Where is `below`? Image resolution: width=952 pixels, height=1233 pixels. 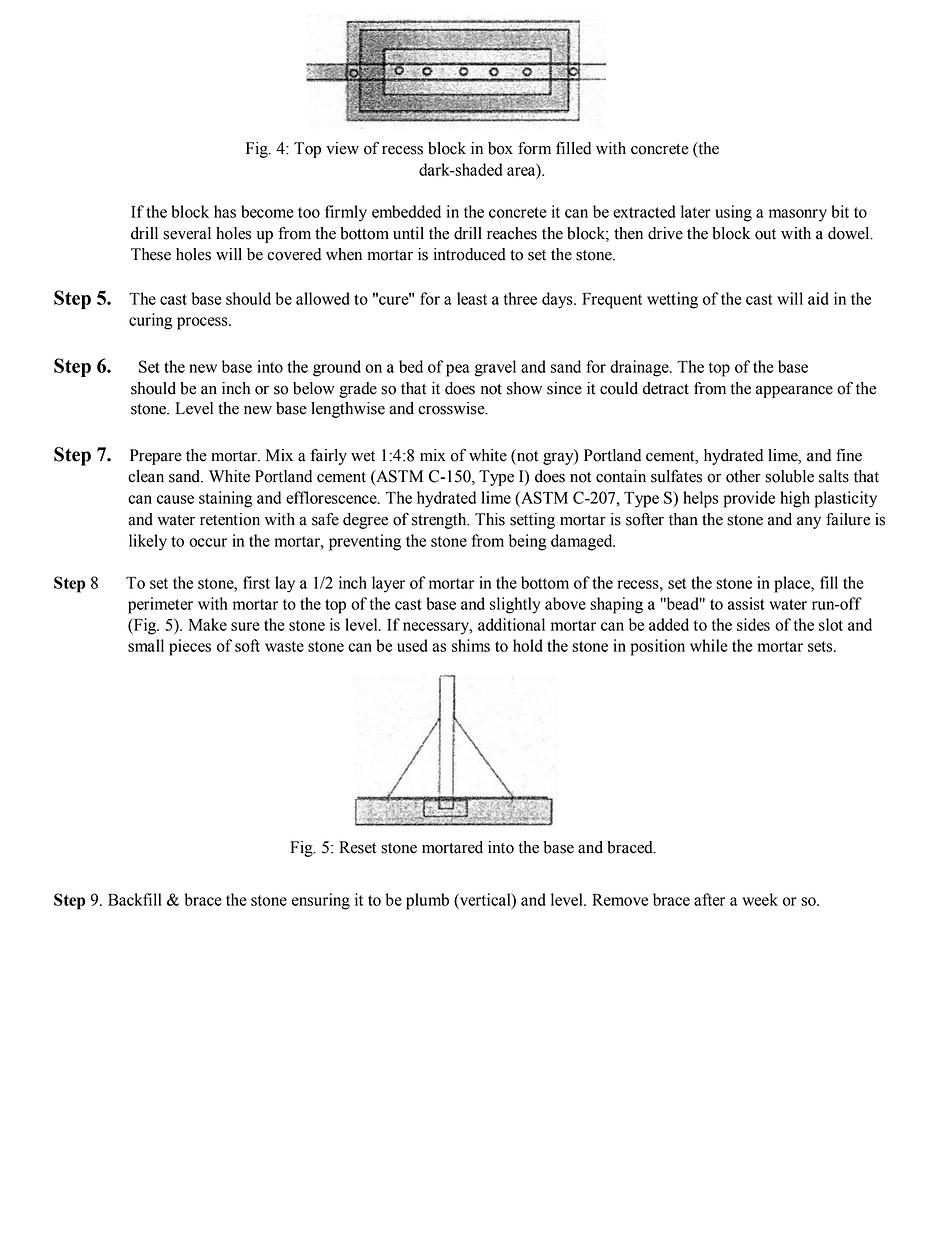 below is located at coordinates (314, 388).
